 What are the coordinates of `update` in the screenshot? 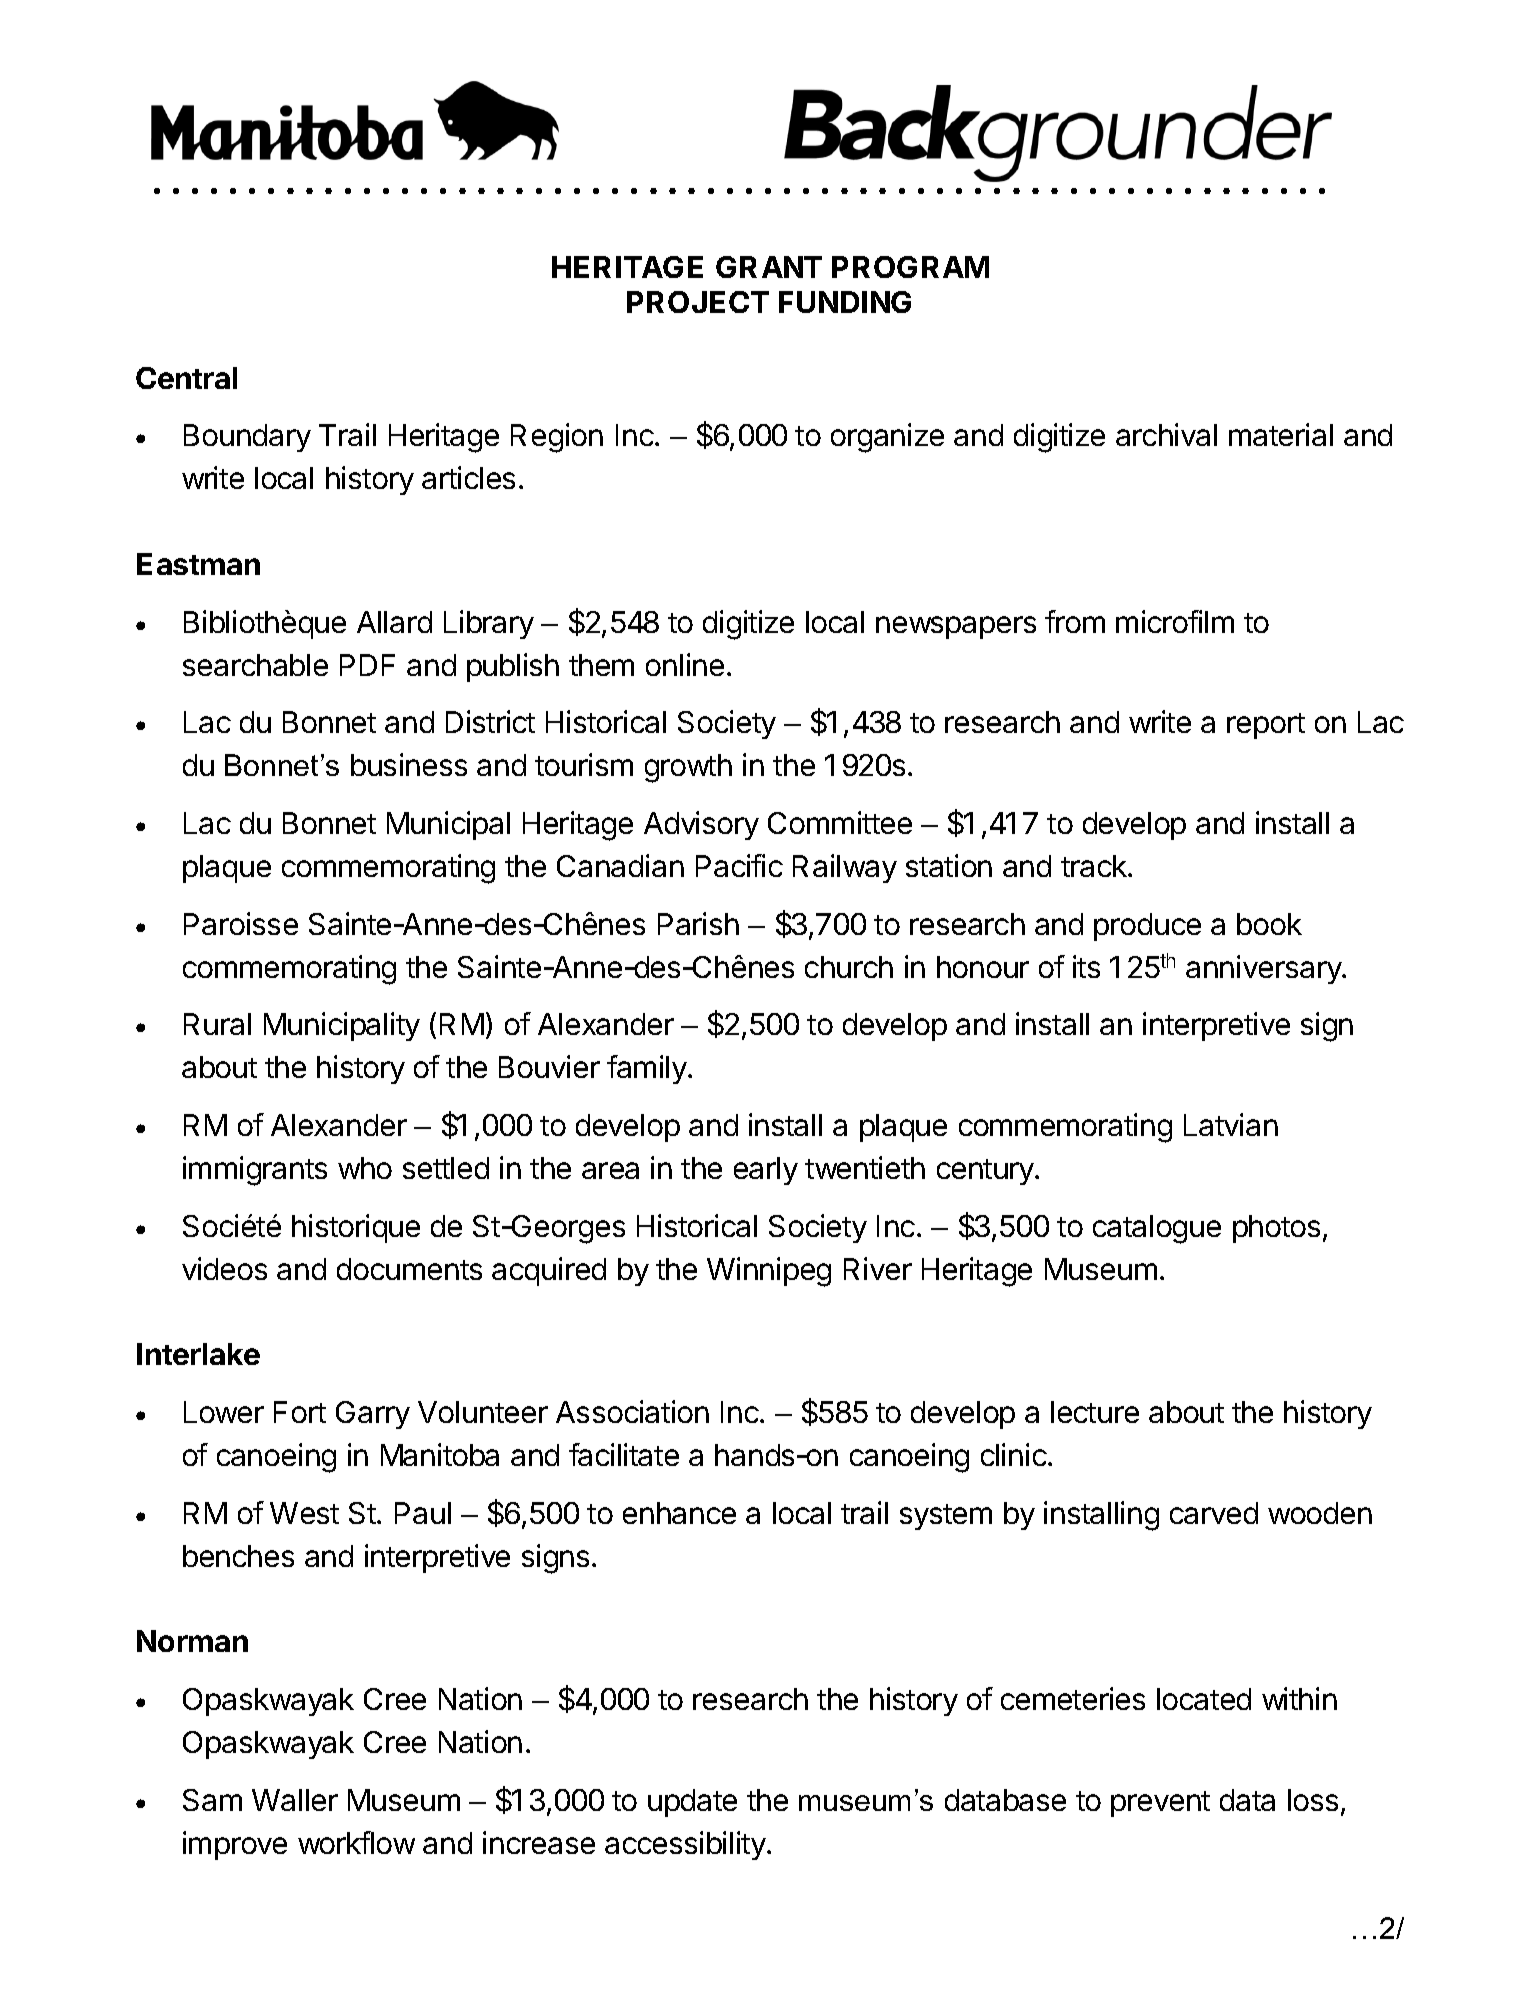 It's located at (692, 1803).
